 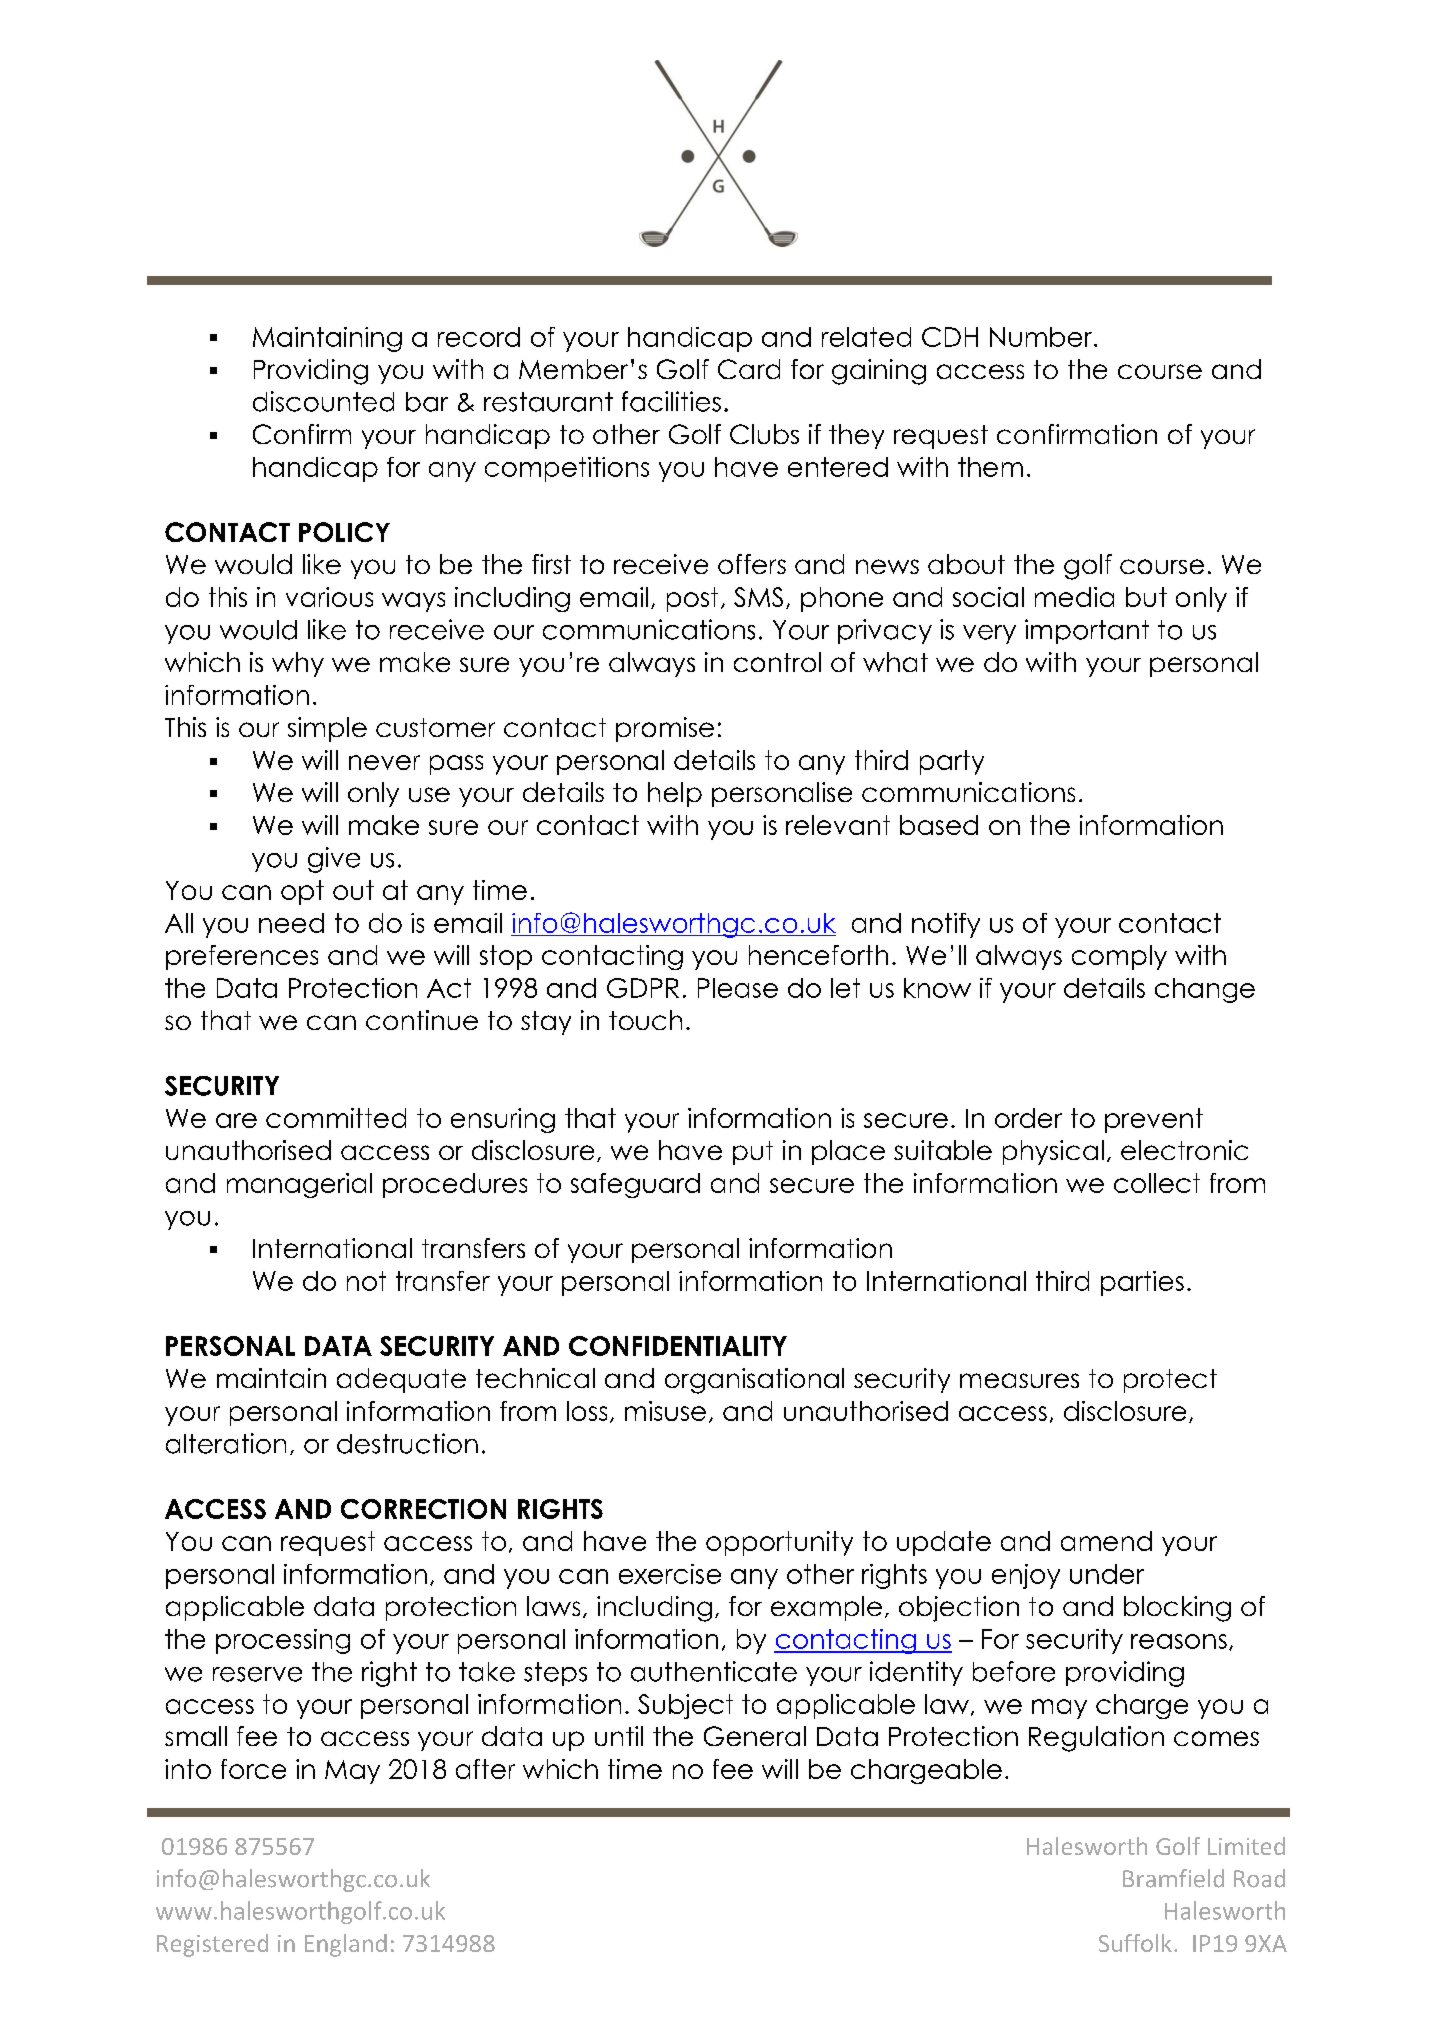 What do you see at coordinates (1142, 1283) in the screenshot?
I see `parties` at bounding box center [1142, 1283].
